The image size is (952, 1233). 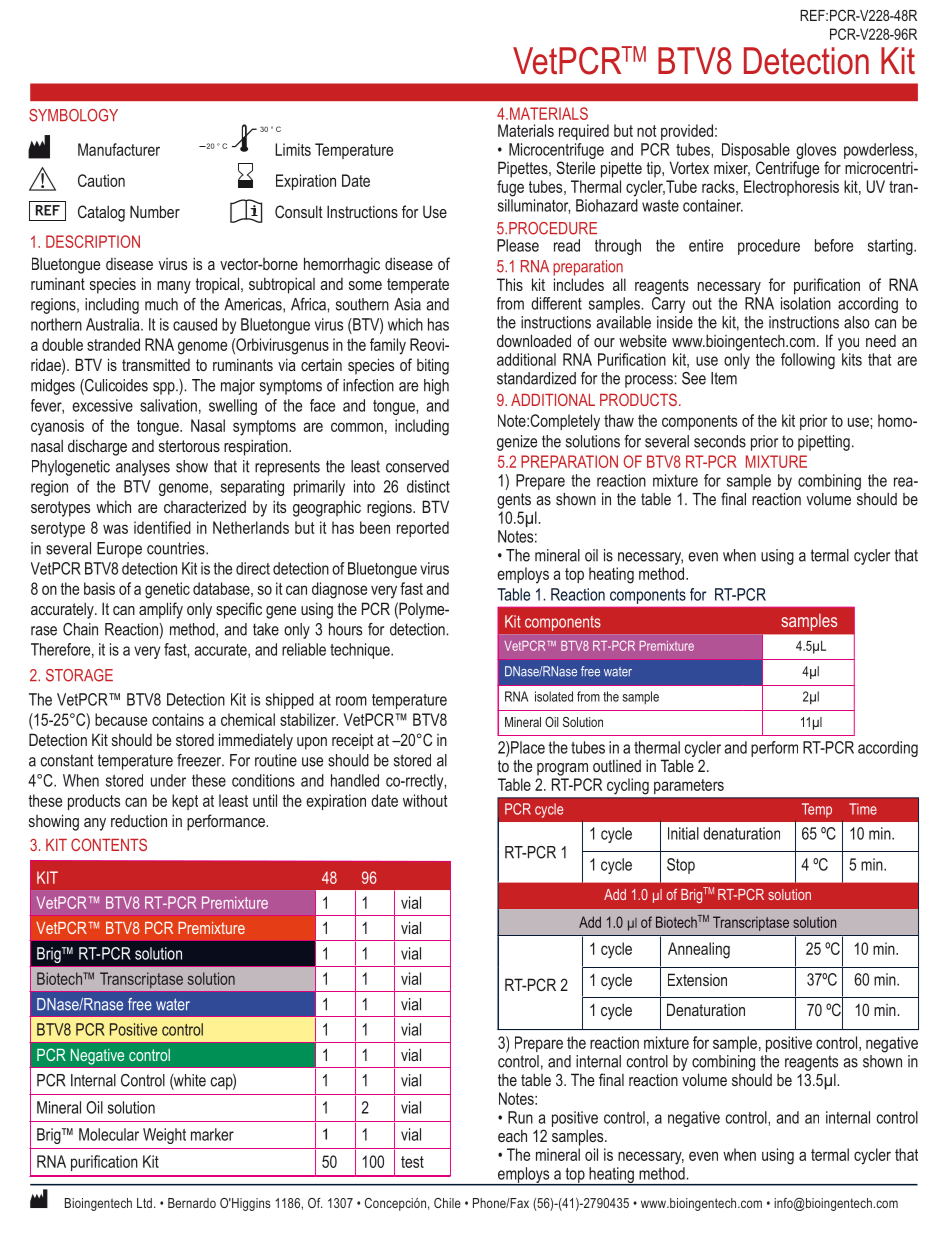 I want to click on isolated, so click(x=554, y=696).
